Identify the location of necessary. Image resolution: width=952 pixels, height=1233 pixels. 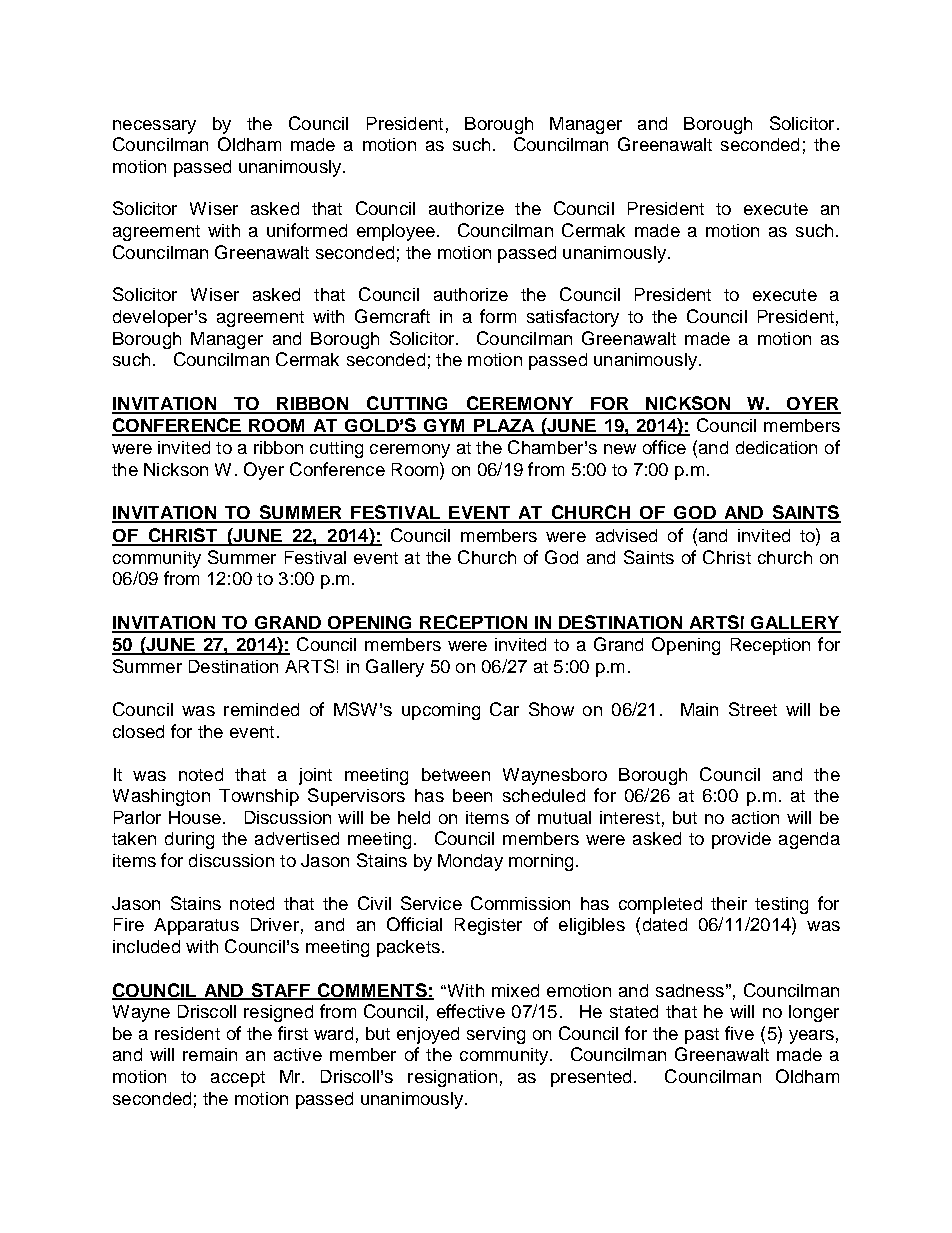
(154, 127).
